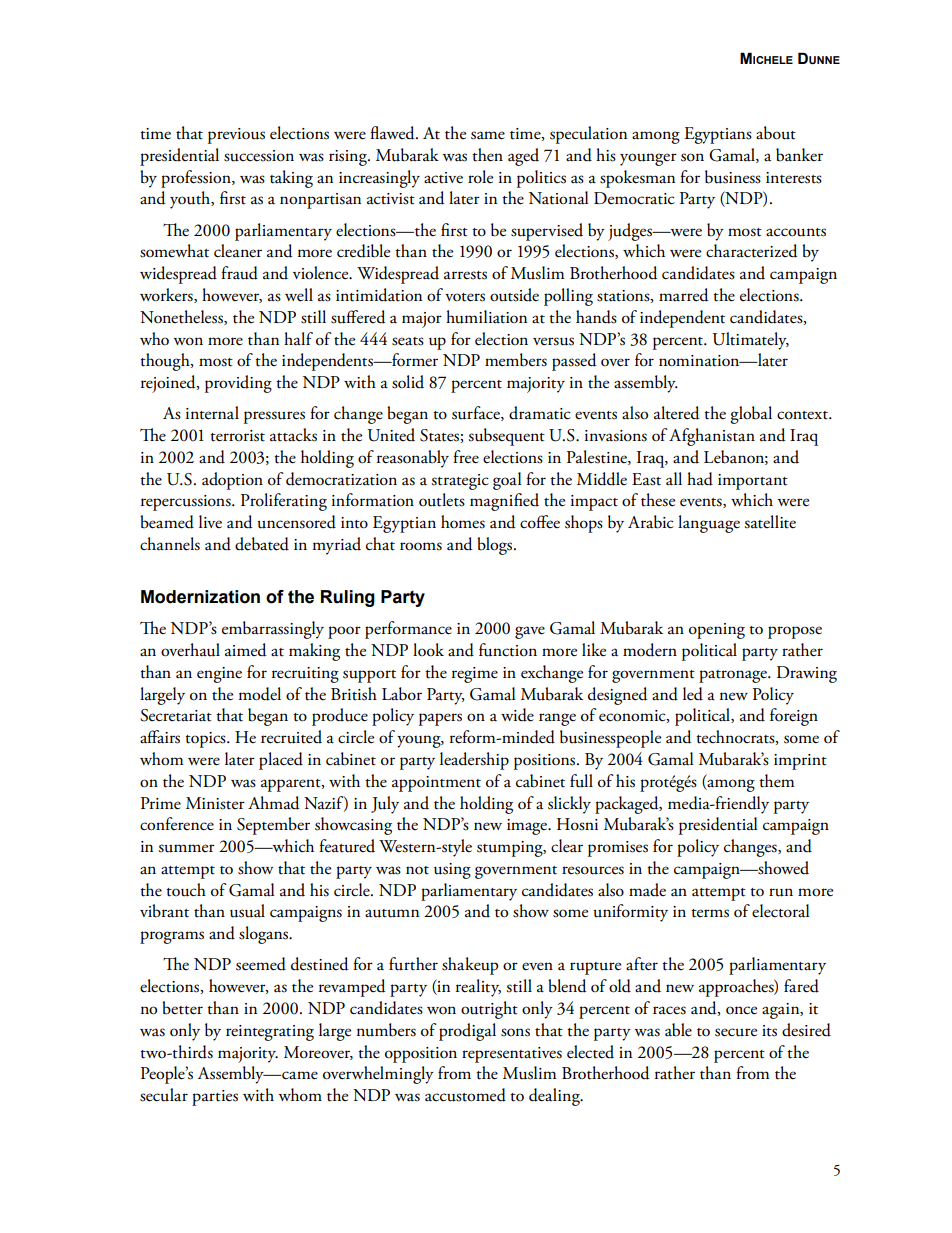 This image has height=1233, width=952. I want to click on free, so click(466, 457).
